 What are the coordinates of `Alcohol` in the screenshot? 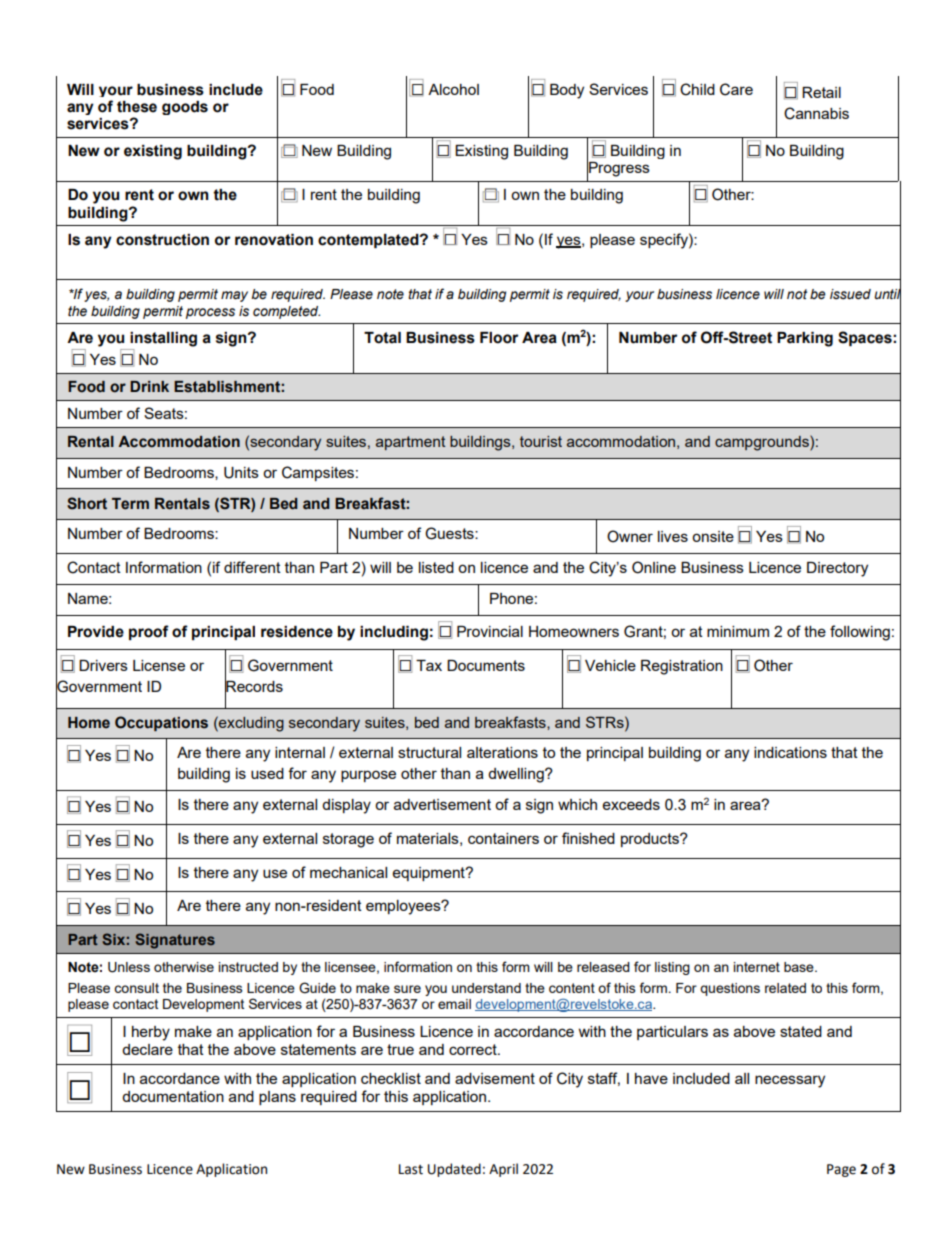 It's located at (453, 89).
